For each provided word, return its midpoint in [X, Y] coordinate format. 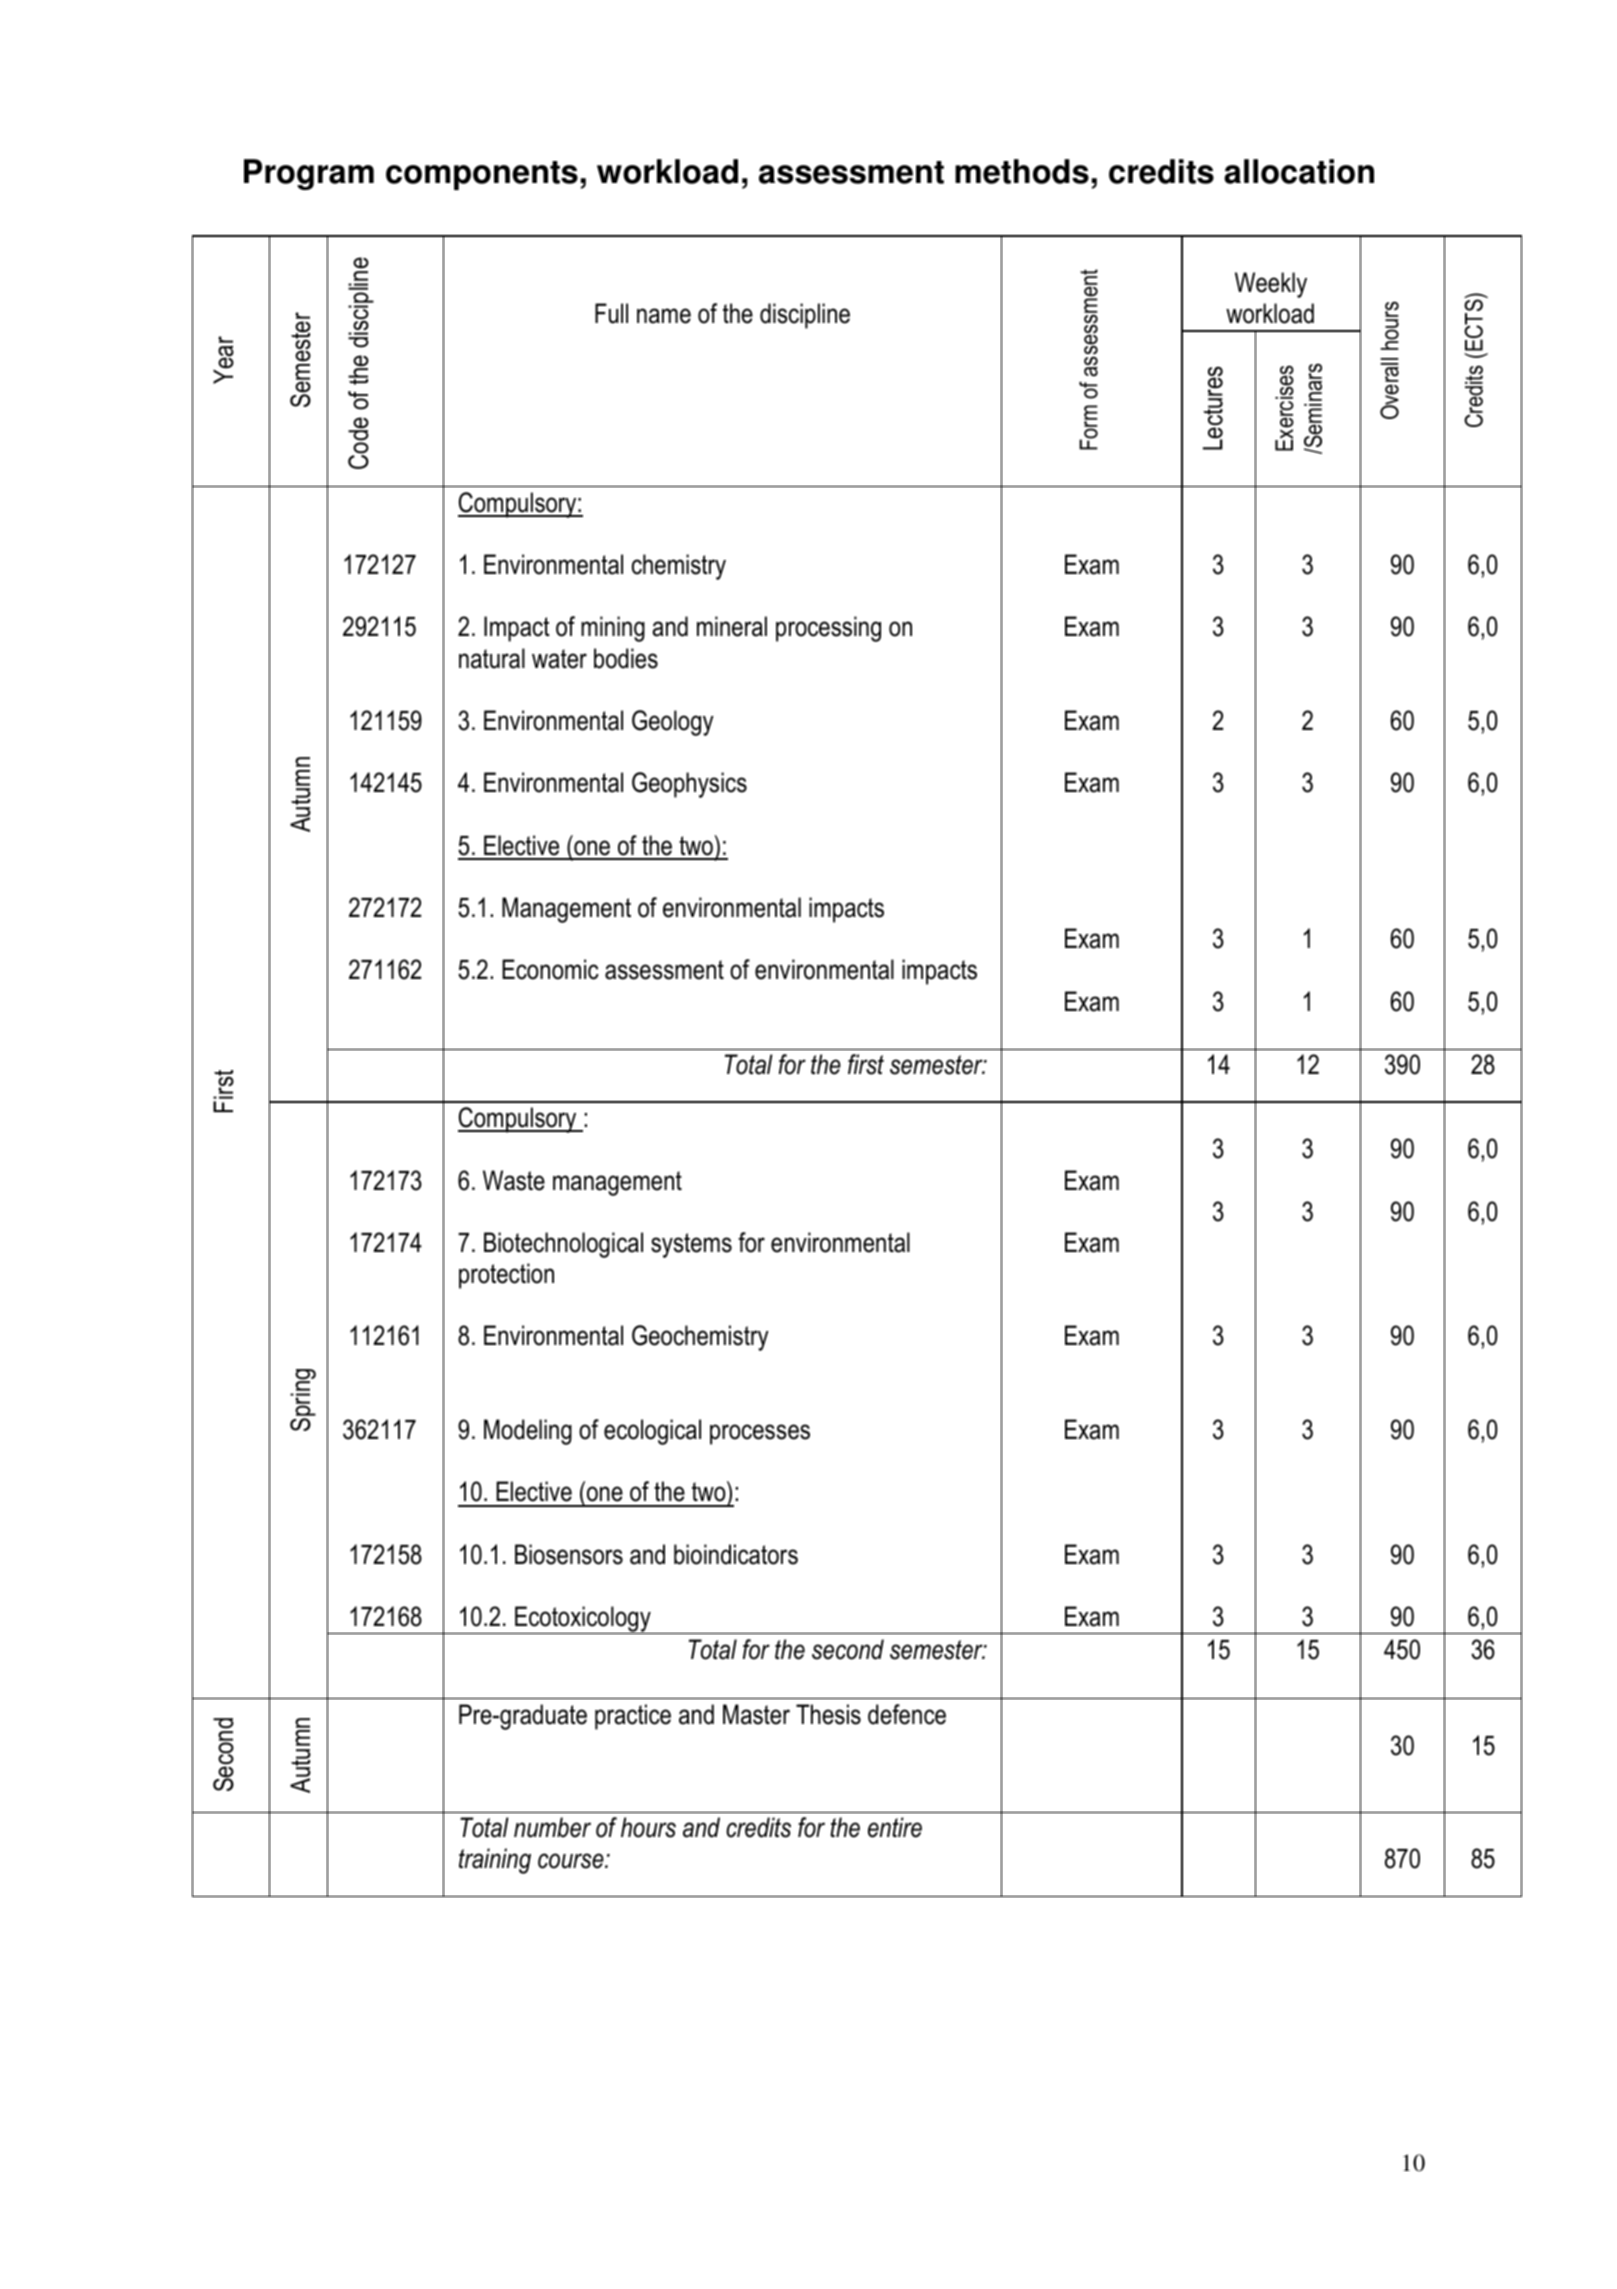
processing [828, 629]
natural [492, 658]
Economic [550, 969]
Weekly [1271, 285]
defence [907, 1714]
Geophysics [689, 785]
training [495, 1861]
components [482, 175]
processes [760, 1434]
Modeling [528, 1432]
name [664, 316]
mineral [732, 626]
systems [691, 1245]
